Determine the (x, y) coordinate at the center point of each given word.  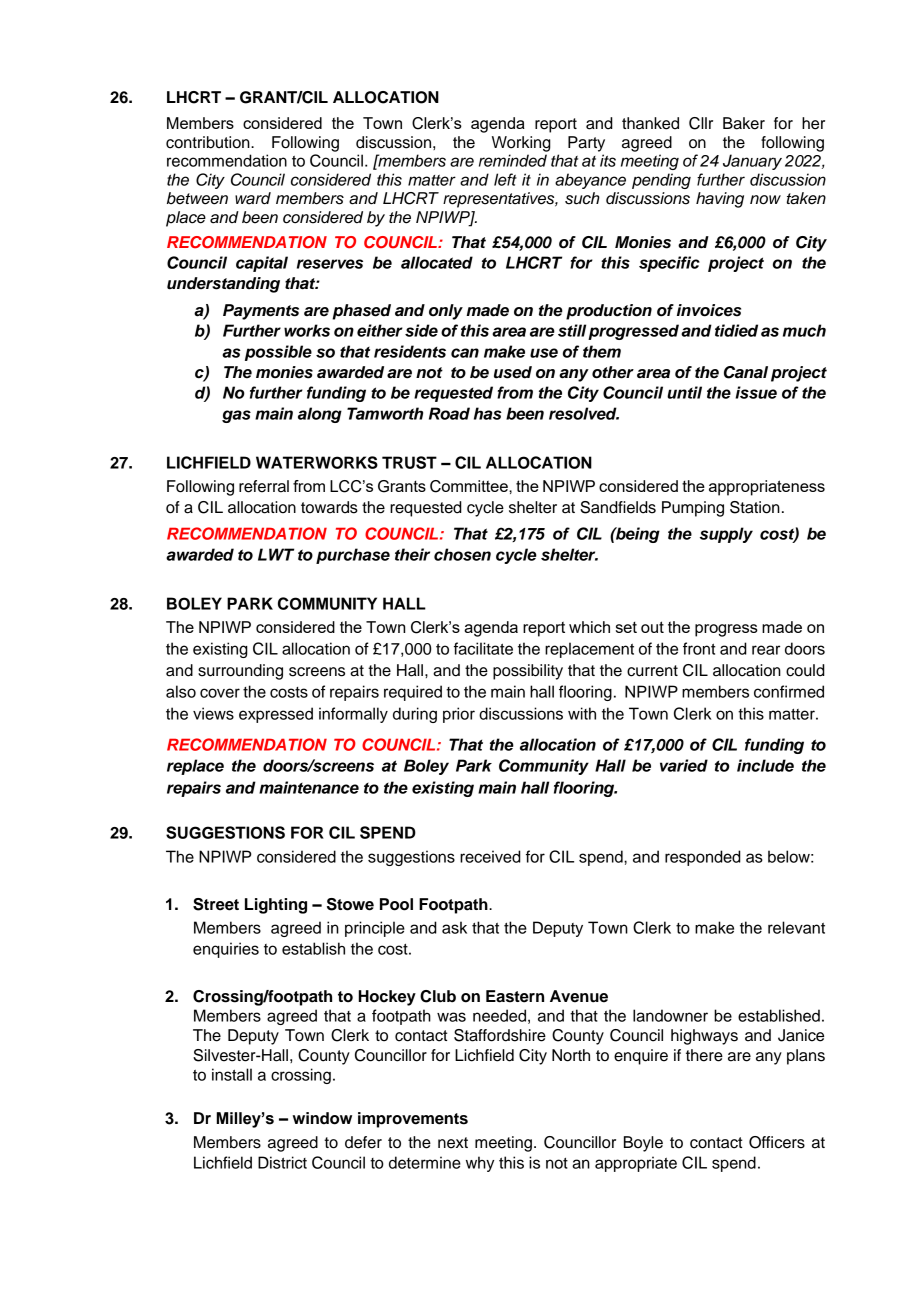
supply (726, 535)
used (513, 372)
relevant (796, 927)
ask (454, 927)
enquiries (226, 950)
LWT (276, 554)
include (765, 765)
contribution (209, 142)
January (752, 162)
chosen (462, 554)
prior (459, 715)
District (282, 1162)
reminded (513, 160)
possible (278, 353)
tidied (736, 330)
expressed (276, 715)
